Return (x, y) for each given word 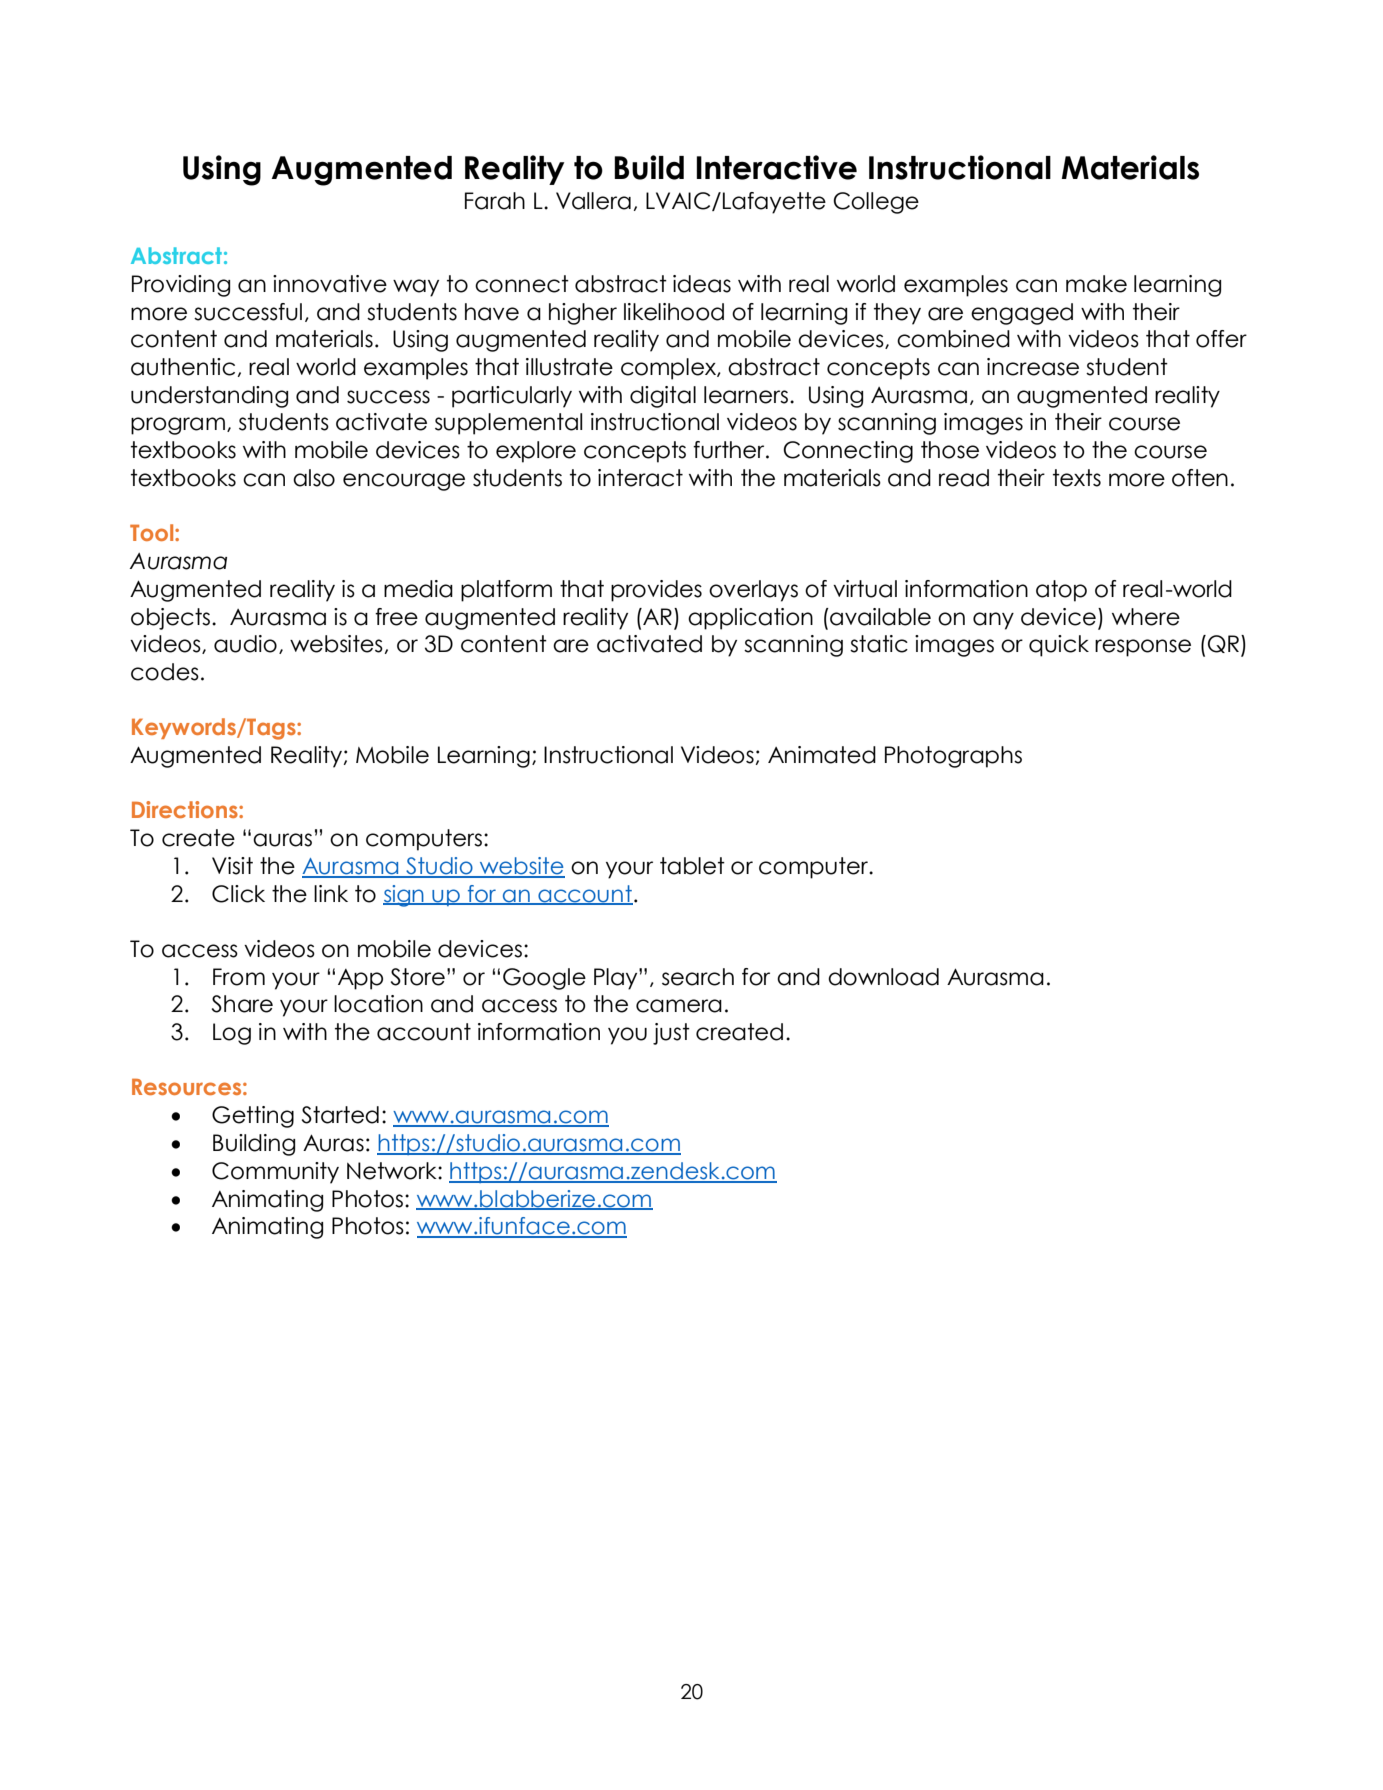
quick (1059, 646)
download (883, 977)
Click (238, 894)
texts (1077, 478)
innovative (330, 284)
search (698, 977)
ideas (702, 284)
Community (275, 1173)
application (750, 619)
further (730, 450)
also (314, 478)
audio (245, 644)
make (1096, 284)
